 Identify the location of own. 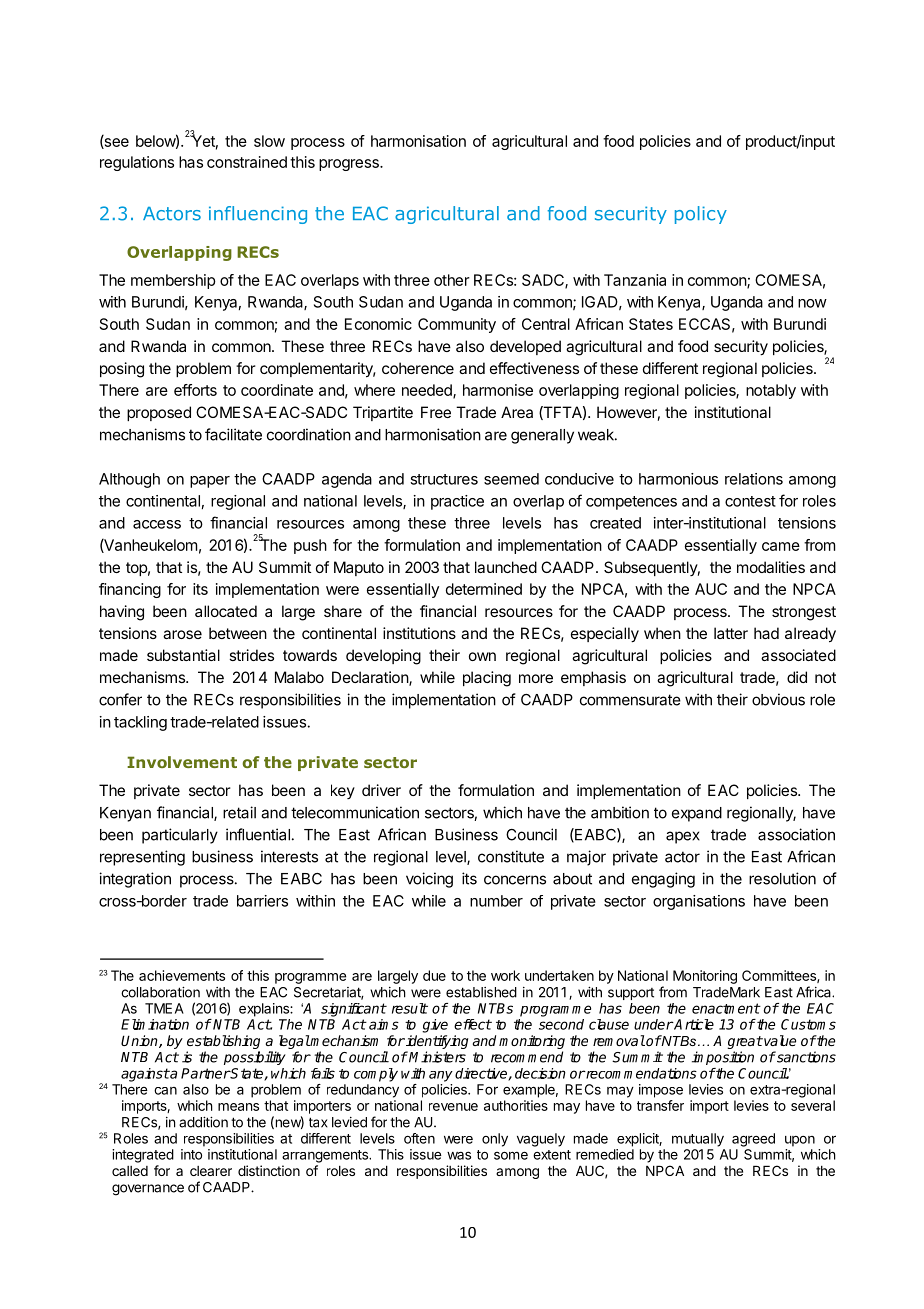
(482, 656).
